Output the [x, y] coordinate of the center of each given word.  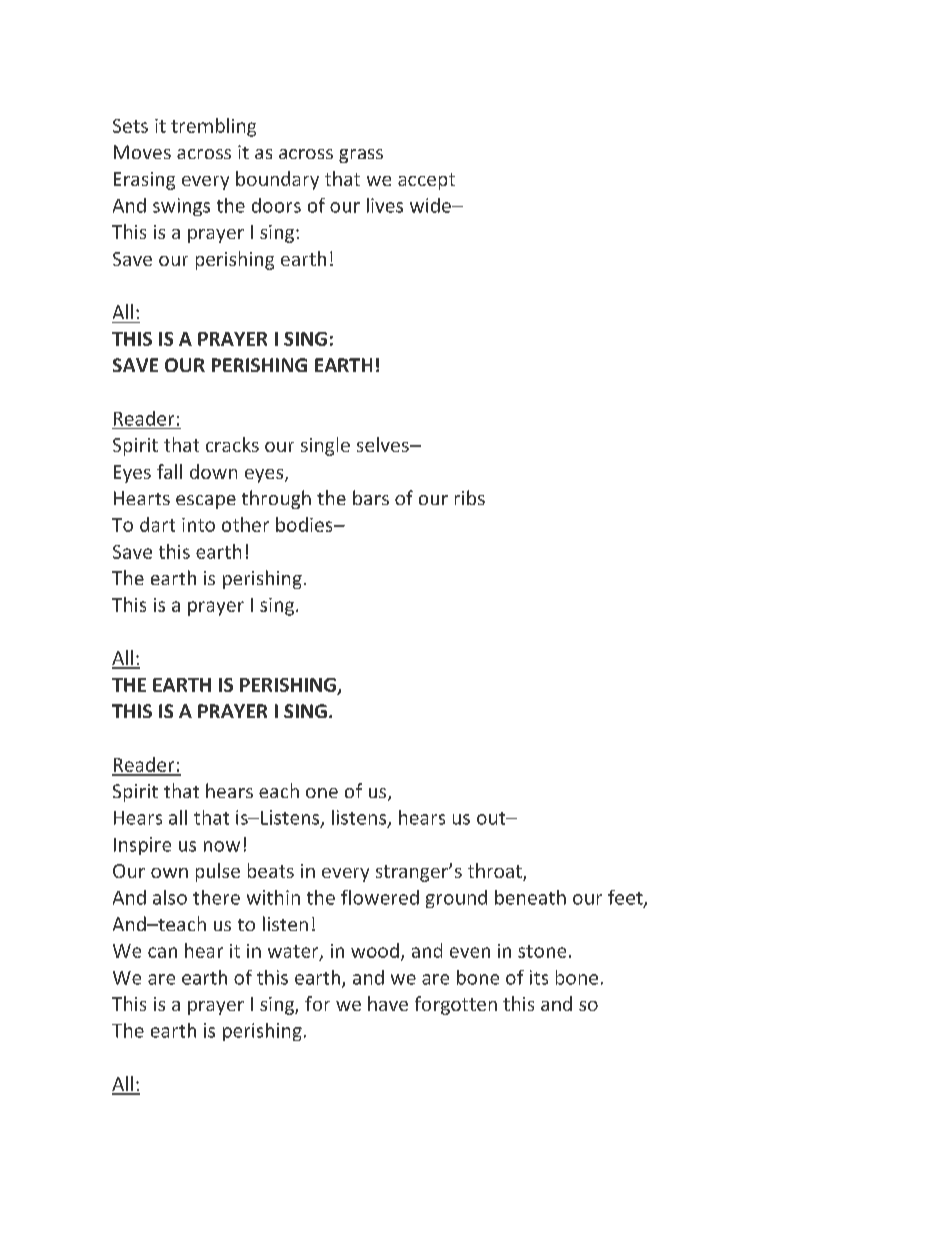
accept [426, 181]
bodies [305, 524]
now [222, 846]
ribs [470, 497]
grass [361, 156]
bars [371, 497]
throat [496, 872]
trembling [213, 127]
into [198, 525]
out [492, 818]
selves [384, 444]
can [162, 952]
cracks [232, 444]
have [388, 1003]
